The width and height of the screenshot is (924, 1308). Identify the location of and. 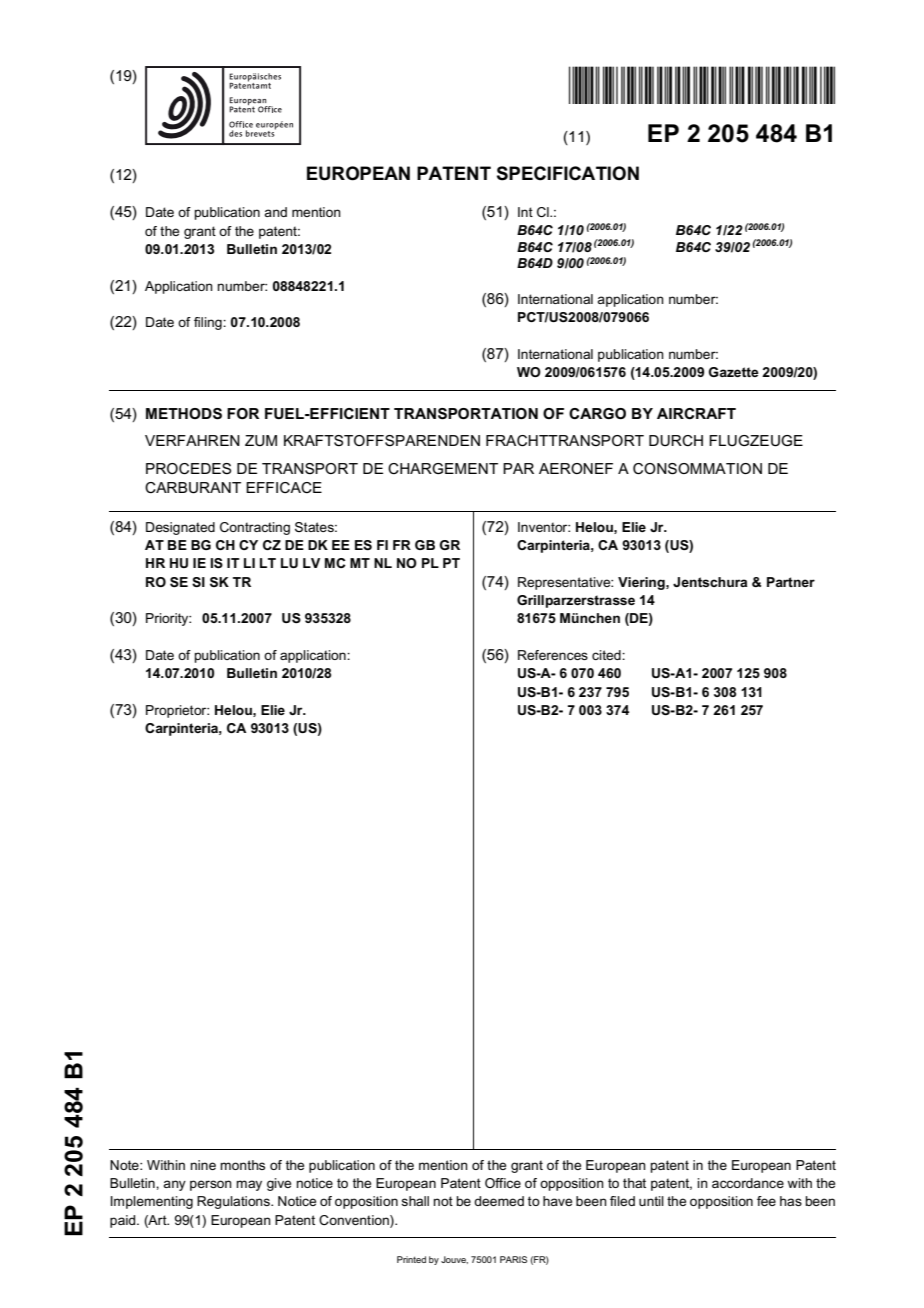
(276, 212).
